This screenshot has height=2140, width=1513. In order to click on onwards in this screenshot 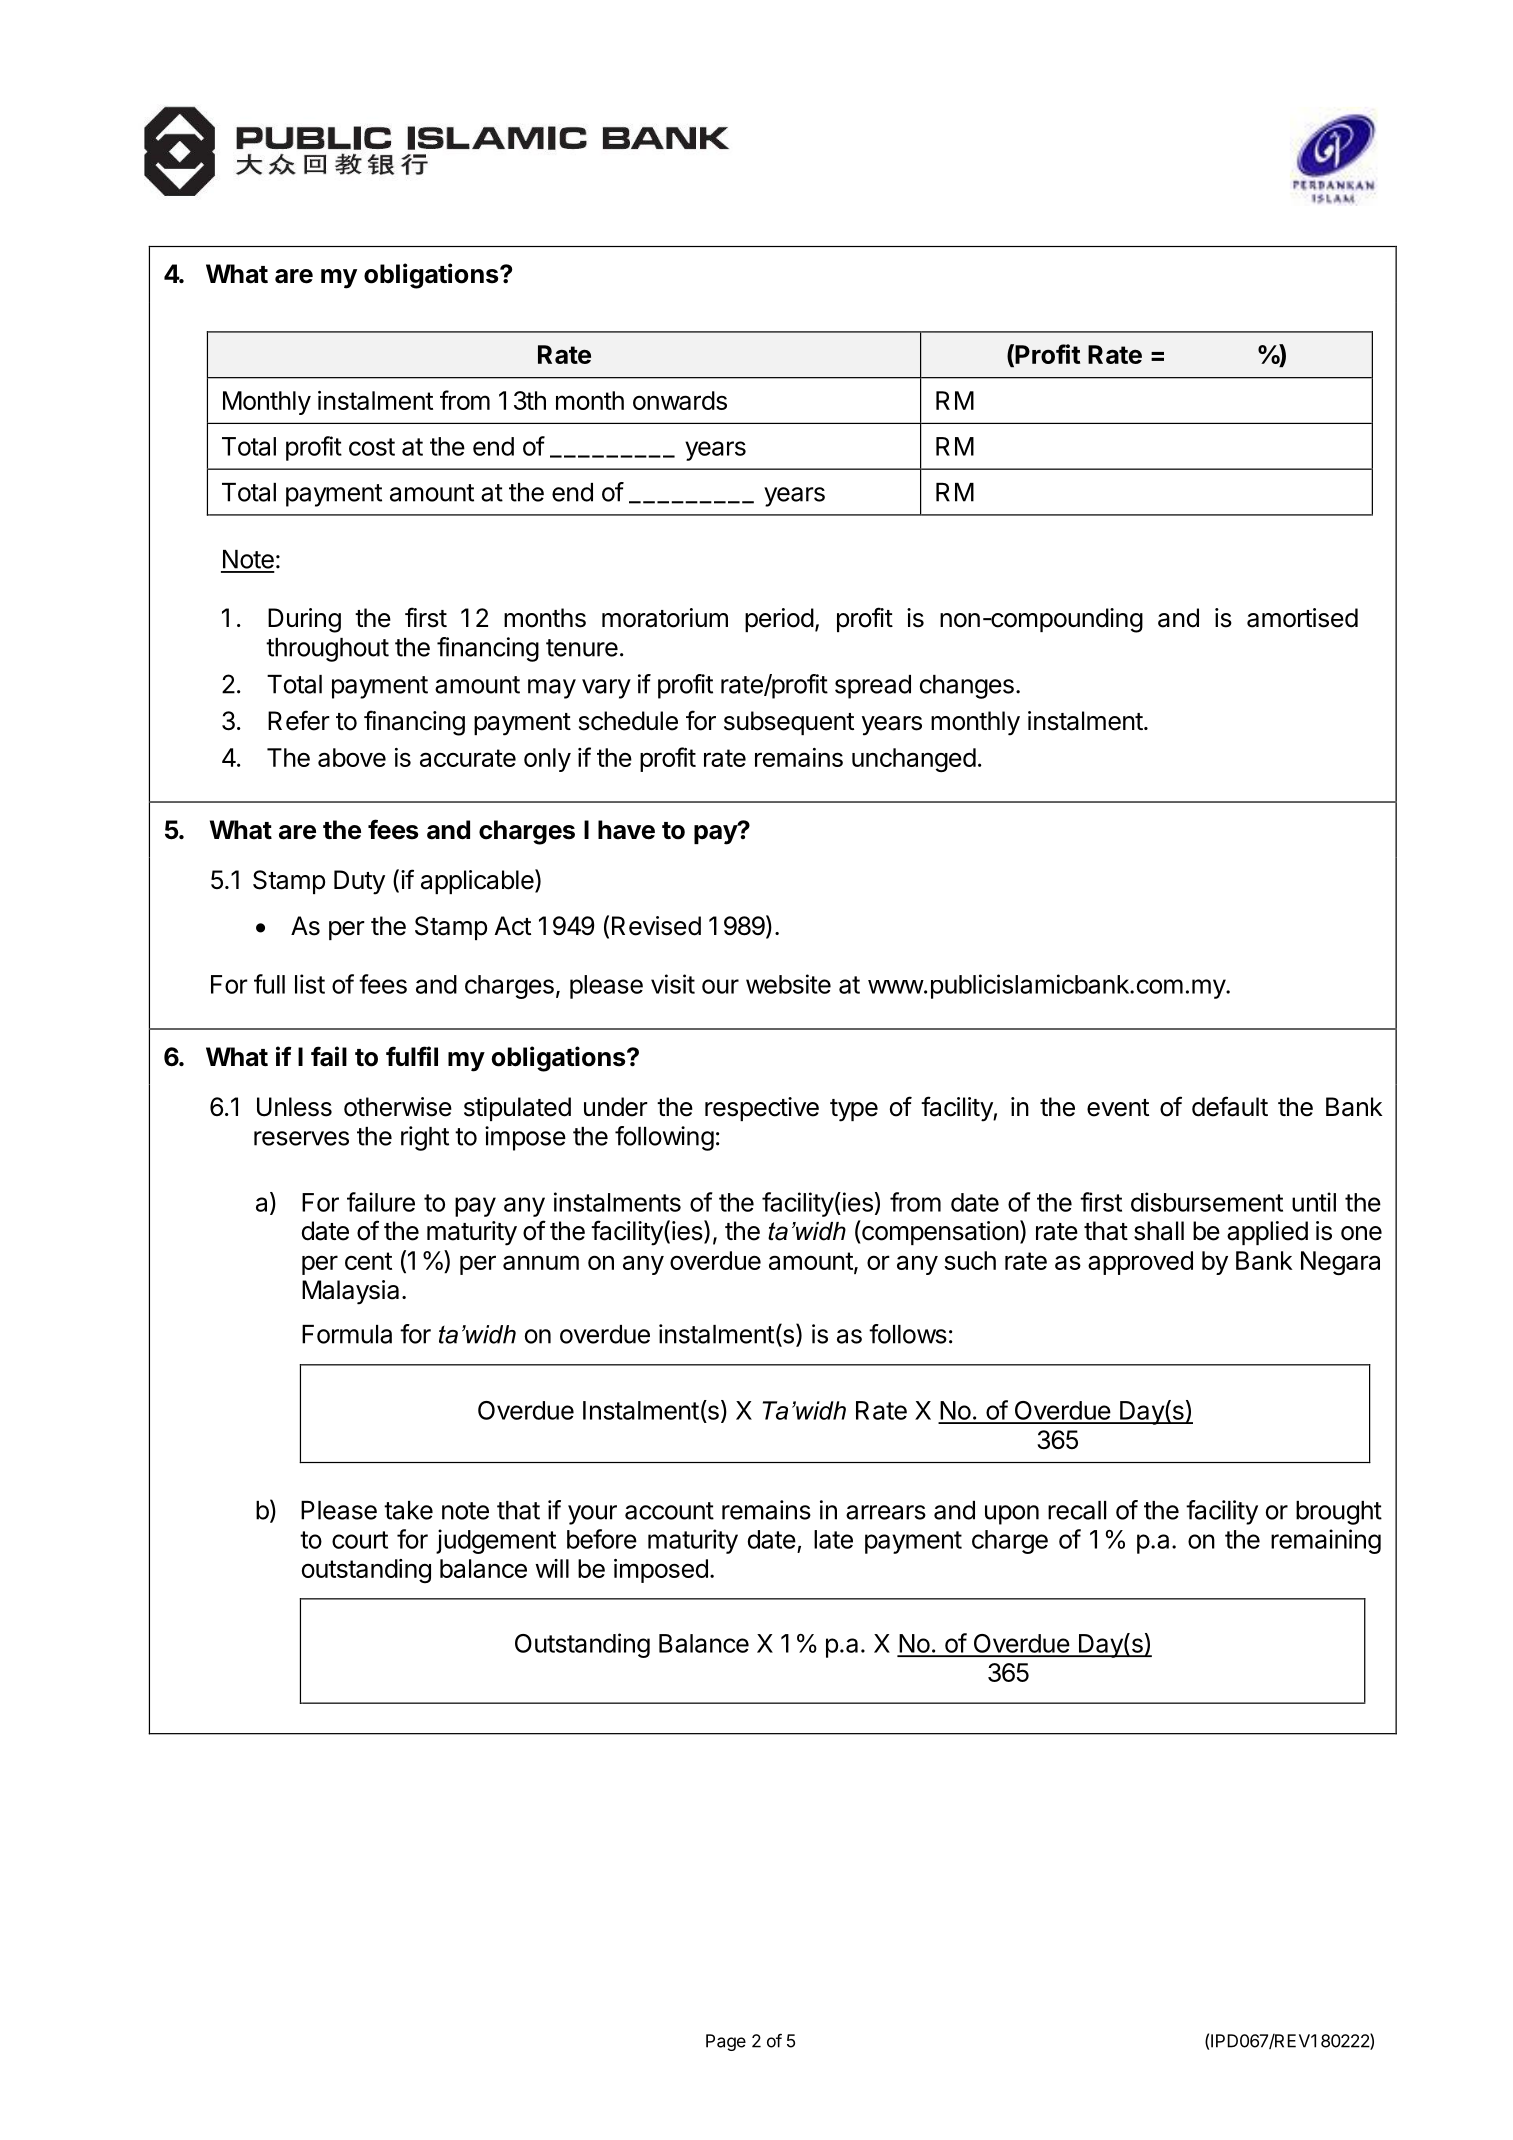, I will do `click(680, 400)`.
